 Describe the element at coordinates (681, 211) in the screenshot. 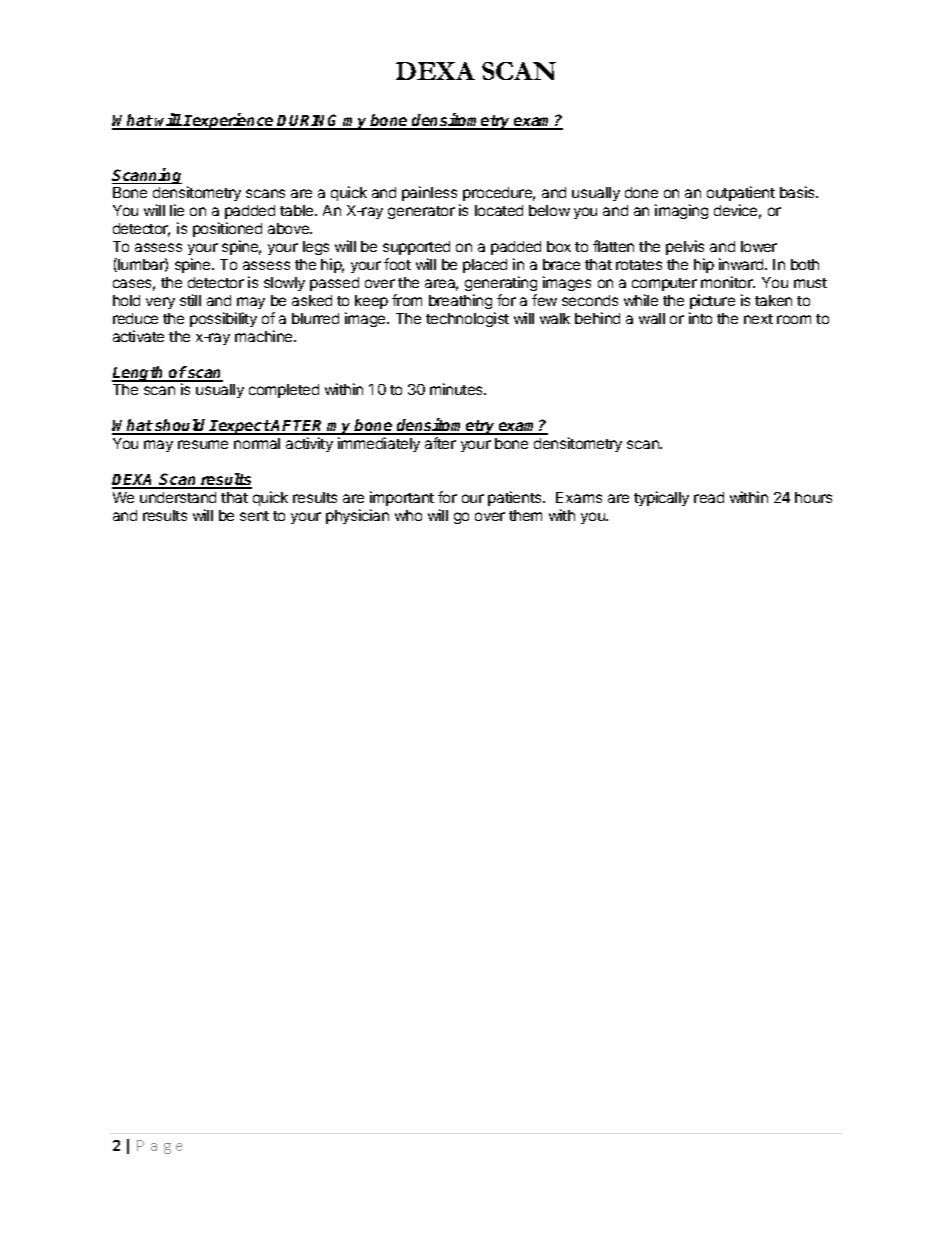

I see `imaging` at that location.
